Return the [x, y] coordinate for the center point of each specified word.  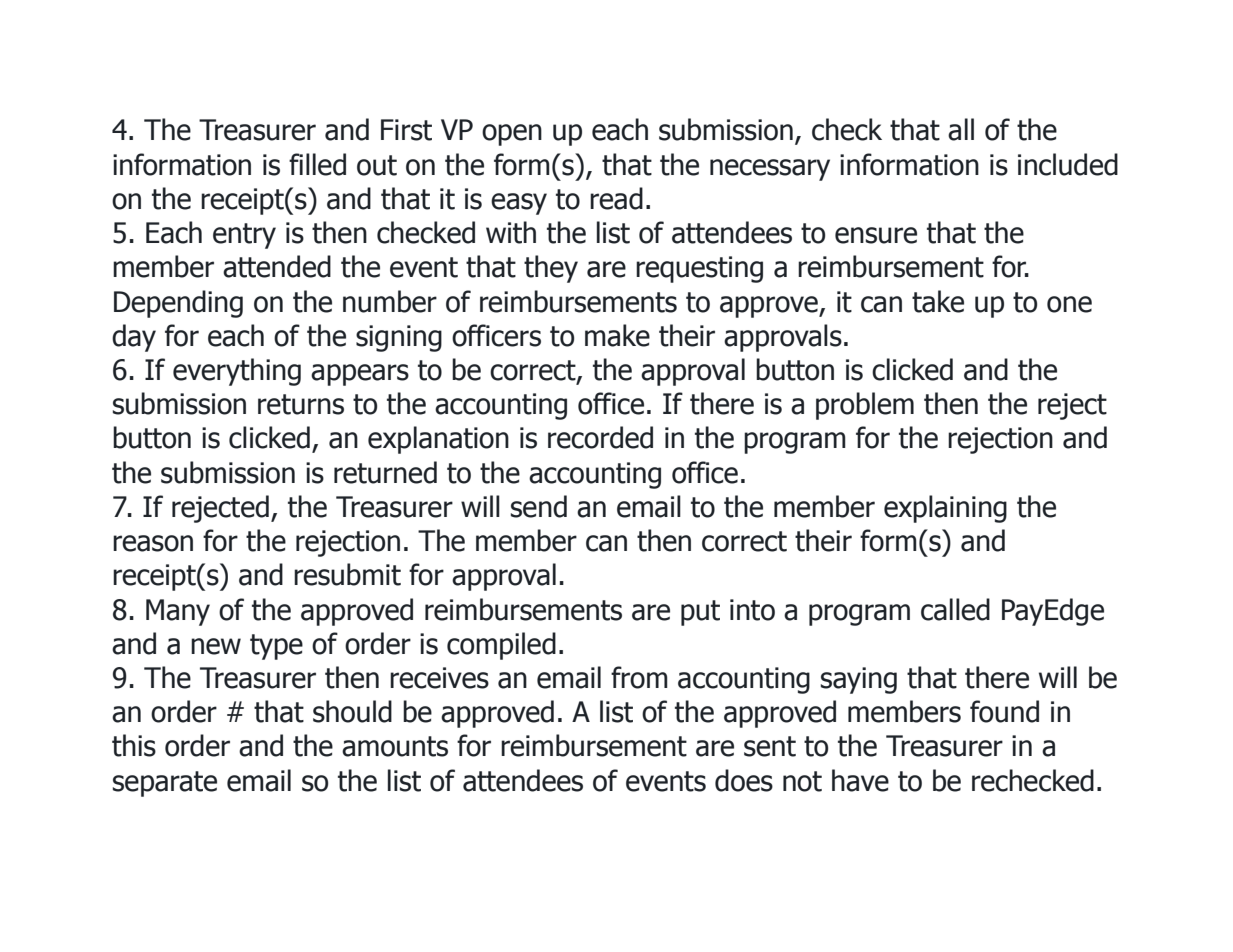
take [938, 301]
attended [277, 266]
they [551, 269]
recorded [600, 437]
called [955, 609]
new [216, 646]
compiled [501, 646]
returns [301, 404]
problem [865, 406]
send [539, 506]
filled [317, 164]
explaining [945, 509]
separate [165, 784]
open [512, 135]
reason [153, 543]
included [1068, 164]
